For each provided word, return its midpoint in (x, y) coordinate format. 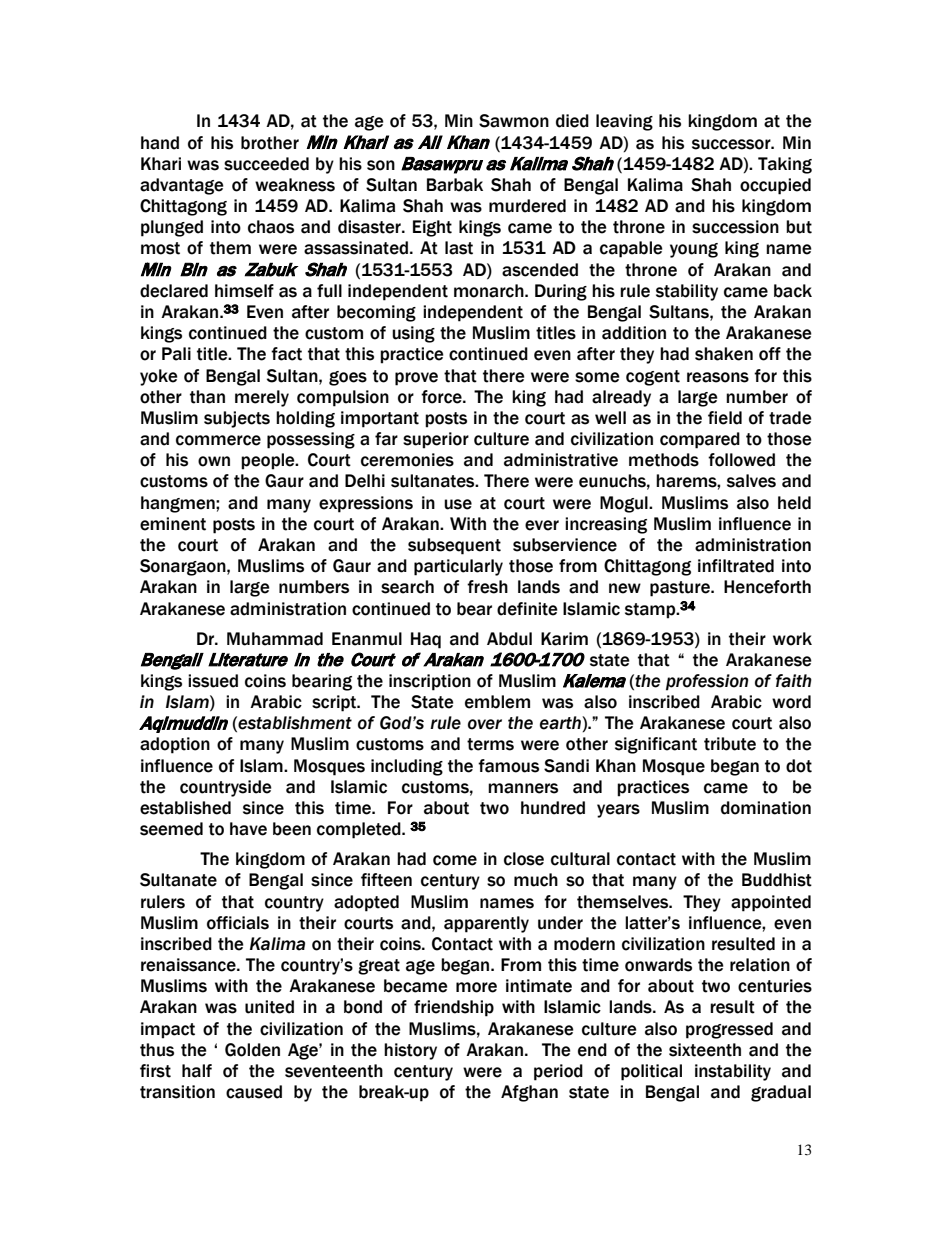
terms (490, 744)
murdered (527, 206)
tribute (730, 744)
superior (436, 440)
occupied (775, 186)
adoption (175, 745)
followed (741, 460)
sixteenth (705, 1050)
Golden (252, 1050)
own (214, 461)
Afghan (529, 1093)
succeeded (266, 164)
